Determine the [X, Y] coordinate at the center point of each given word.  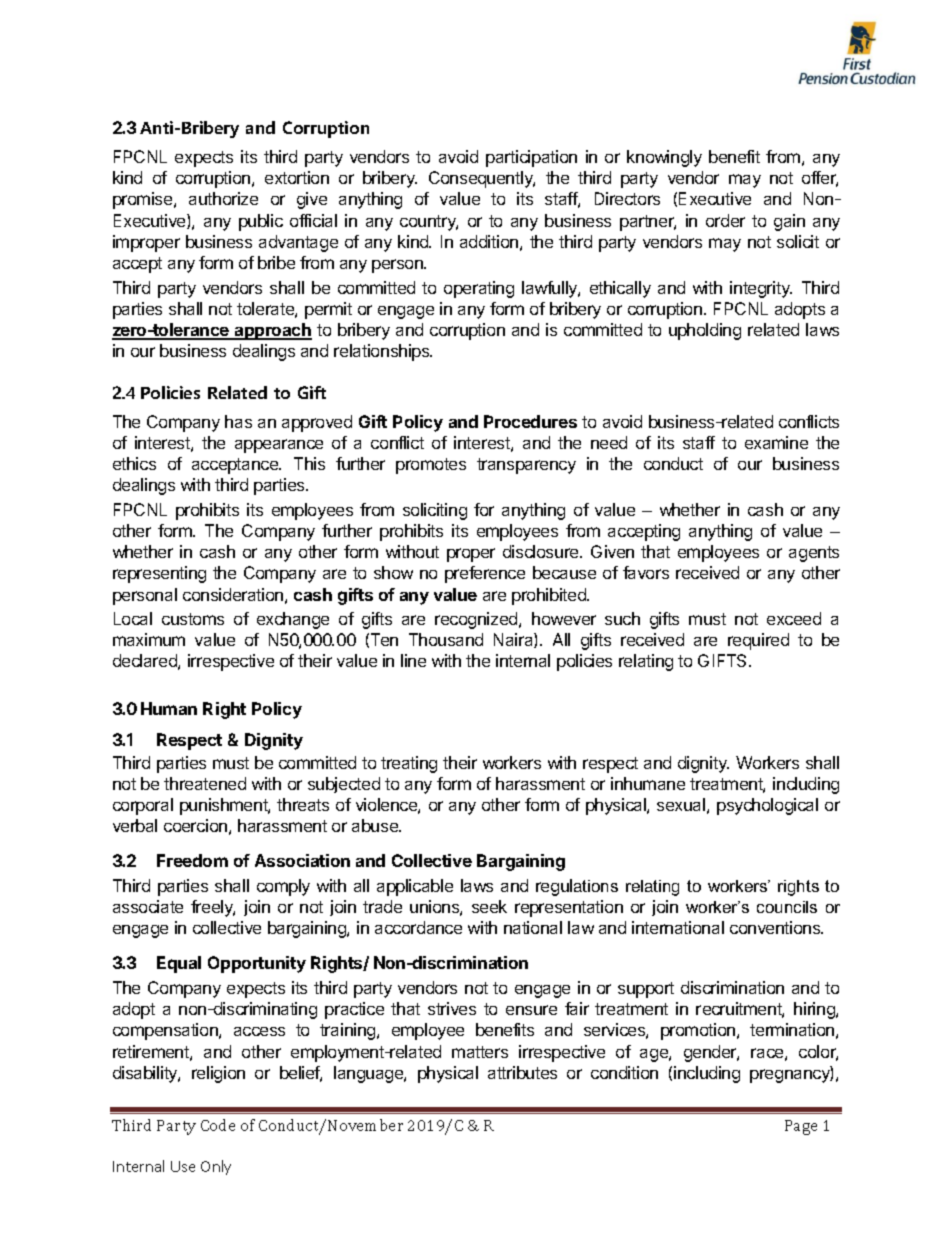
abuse [376, 825]
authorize [223, 198]
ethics [134, 463]
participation [531, 158]
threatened [205, 783]
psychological [767, 806]
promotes [431, 466]
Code [218, 1125]
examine [776, 442]
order [725, 220]
